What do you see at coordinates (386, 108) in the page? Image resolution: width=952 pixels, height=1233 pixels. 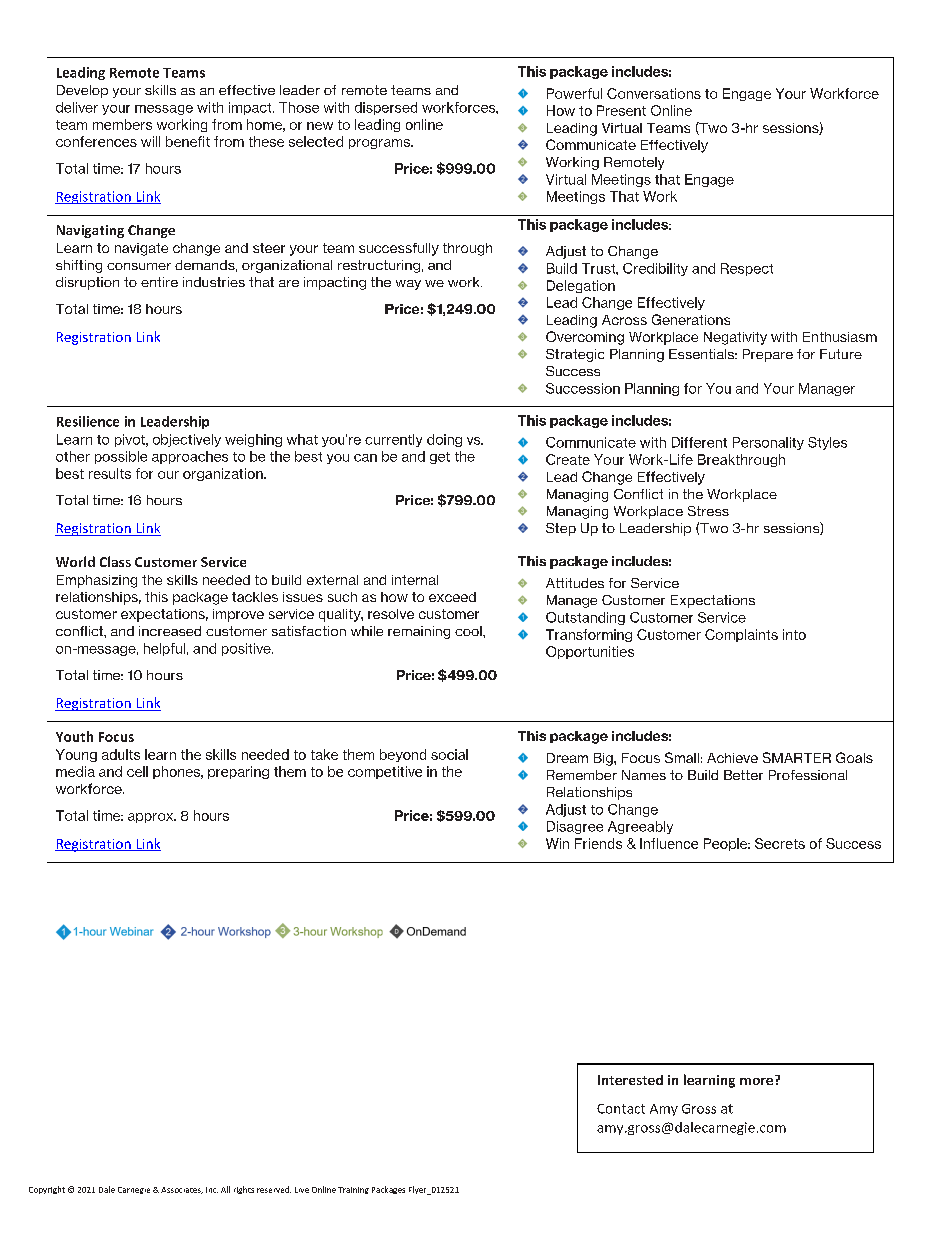 I see `dispersed` at bounding box center [386, 108].
